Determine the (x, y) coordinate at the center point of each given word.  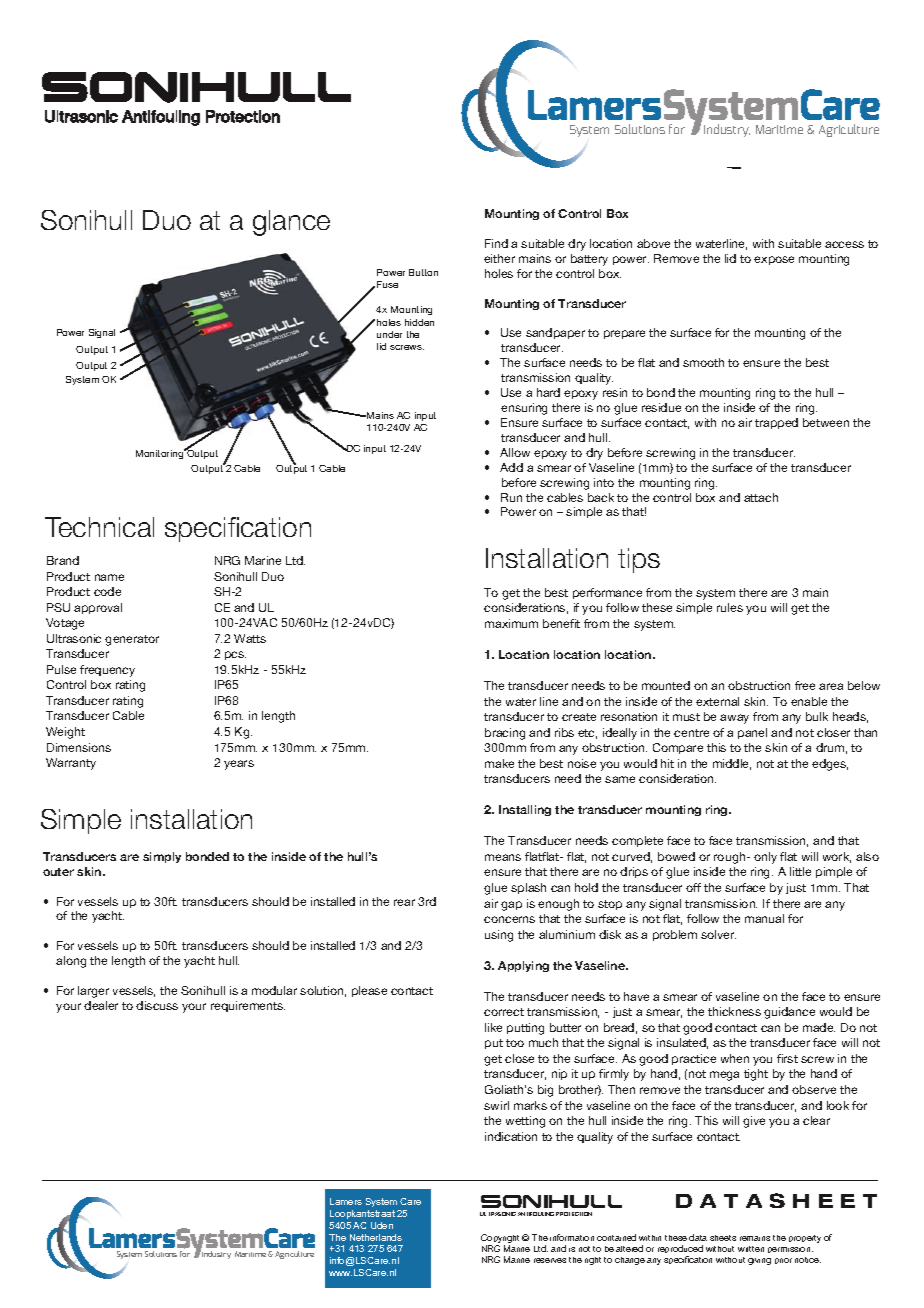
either (499, 258)
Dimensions (79, 747)
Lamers (346, 1201)
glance (291, 223)
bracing (505, 734)
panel (752, 733)
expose (774, 260)
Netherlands (376, 1237)
